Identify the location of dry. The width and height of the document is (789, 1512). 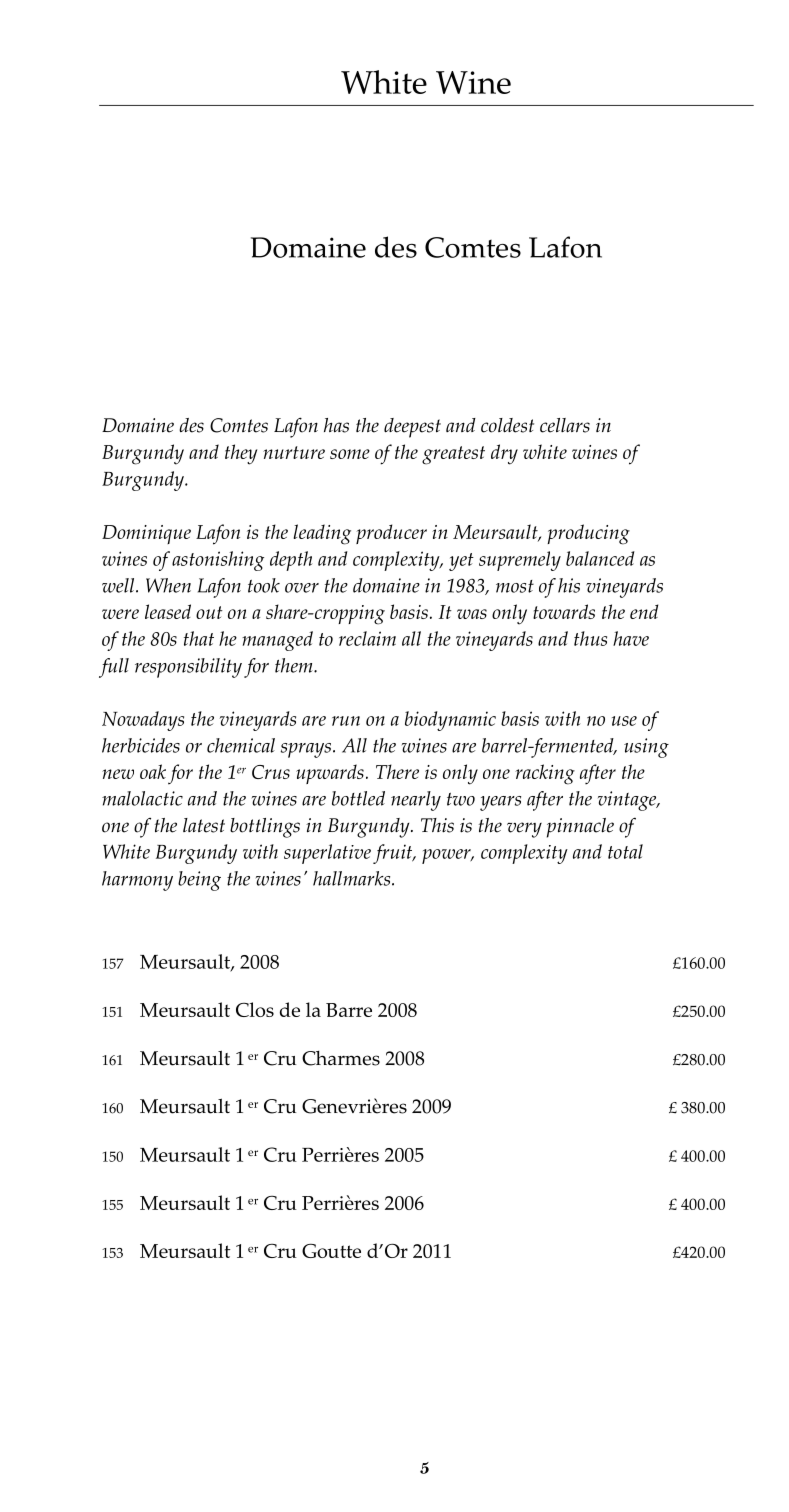
(504, 454).
